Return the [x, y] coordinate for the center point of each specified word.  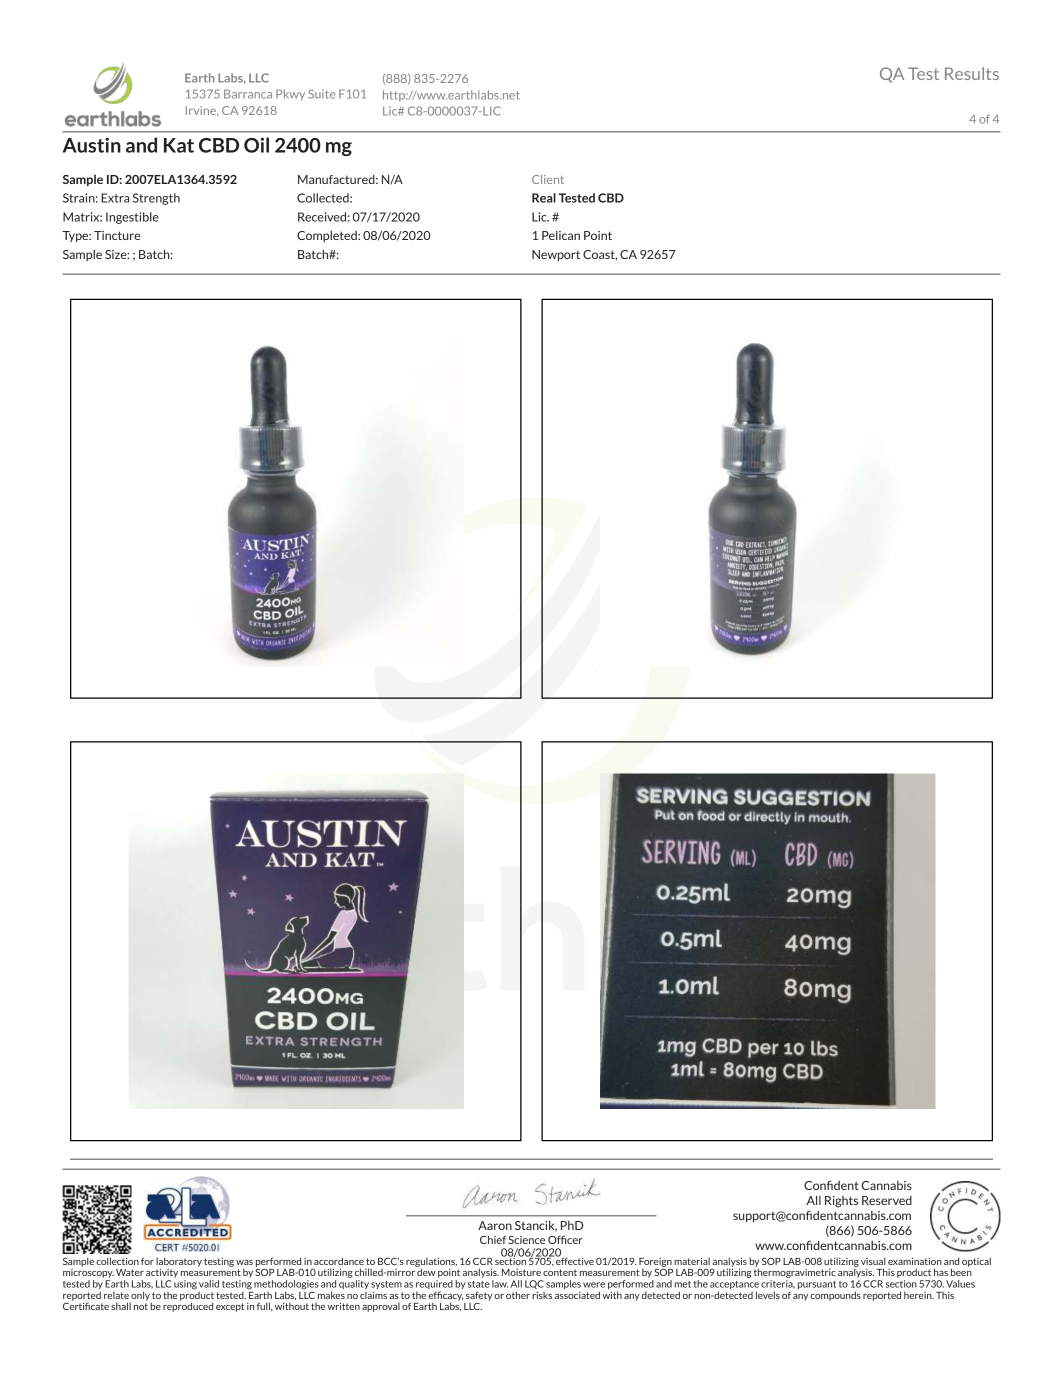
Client [548, 179]
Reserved [887, 1200]
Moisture [521, 1272]
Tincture [117, 235]
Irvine [202, 111]
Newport [556, 255]
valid [209, 1284]
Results [972, 73]
